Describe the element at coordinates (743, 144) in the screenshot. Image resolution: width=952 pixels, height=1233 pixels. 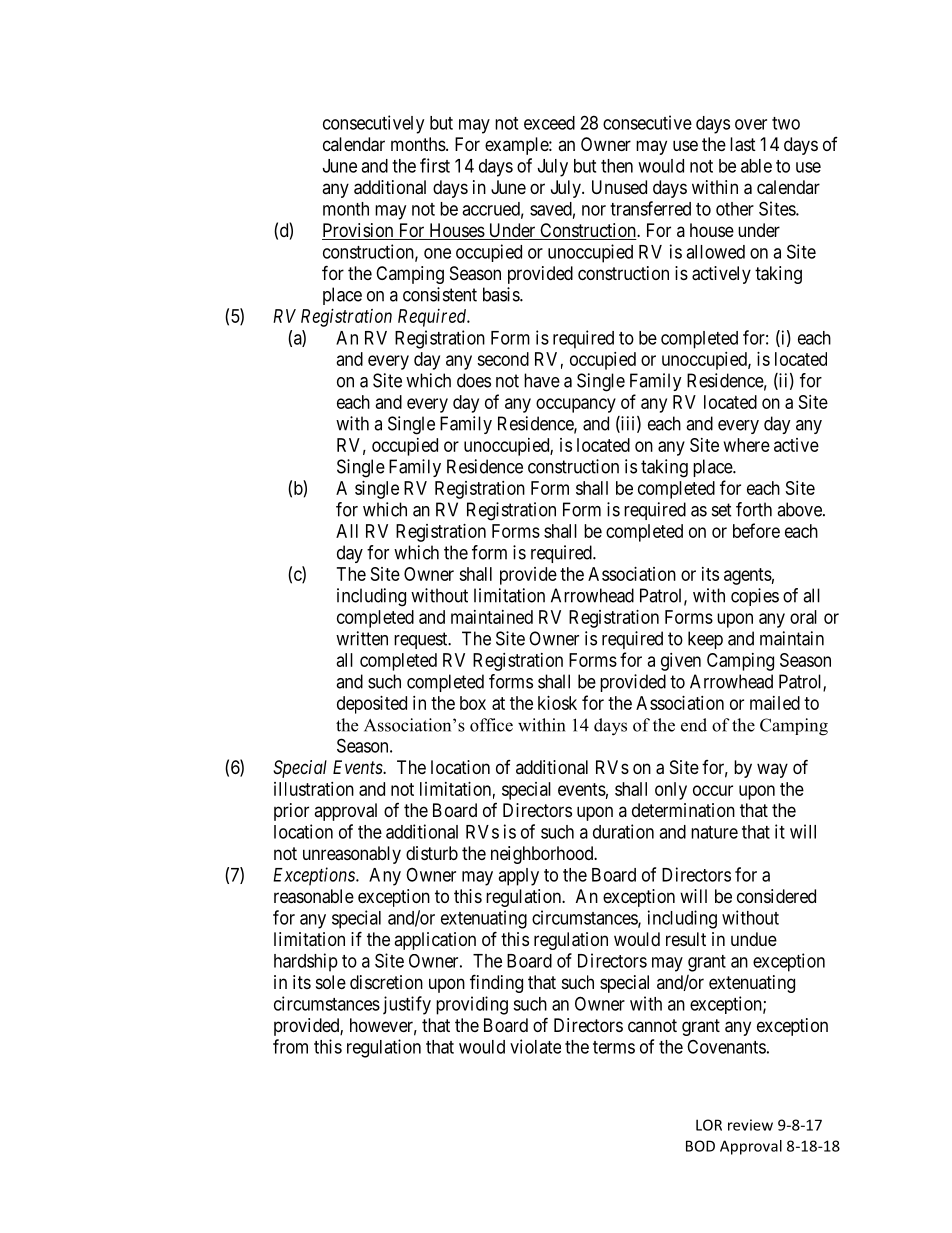
I see `last` at that location.
